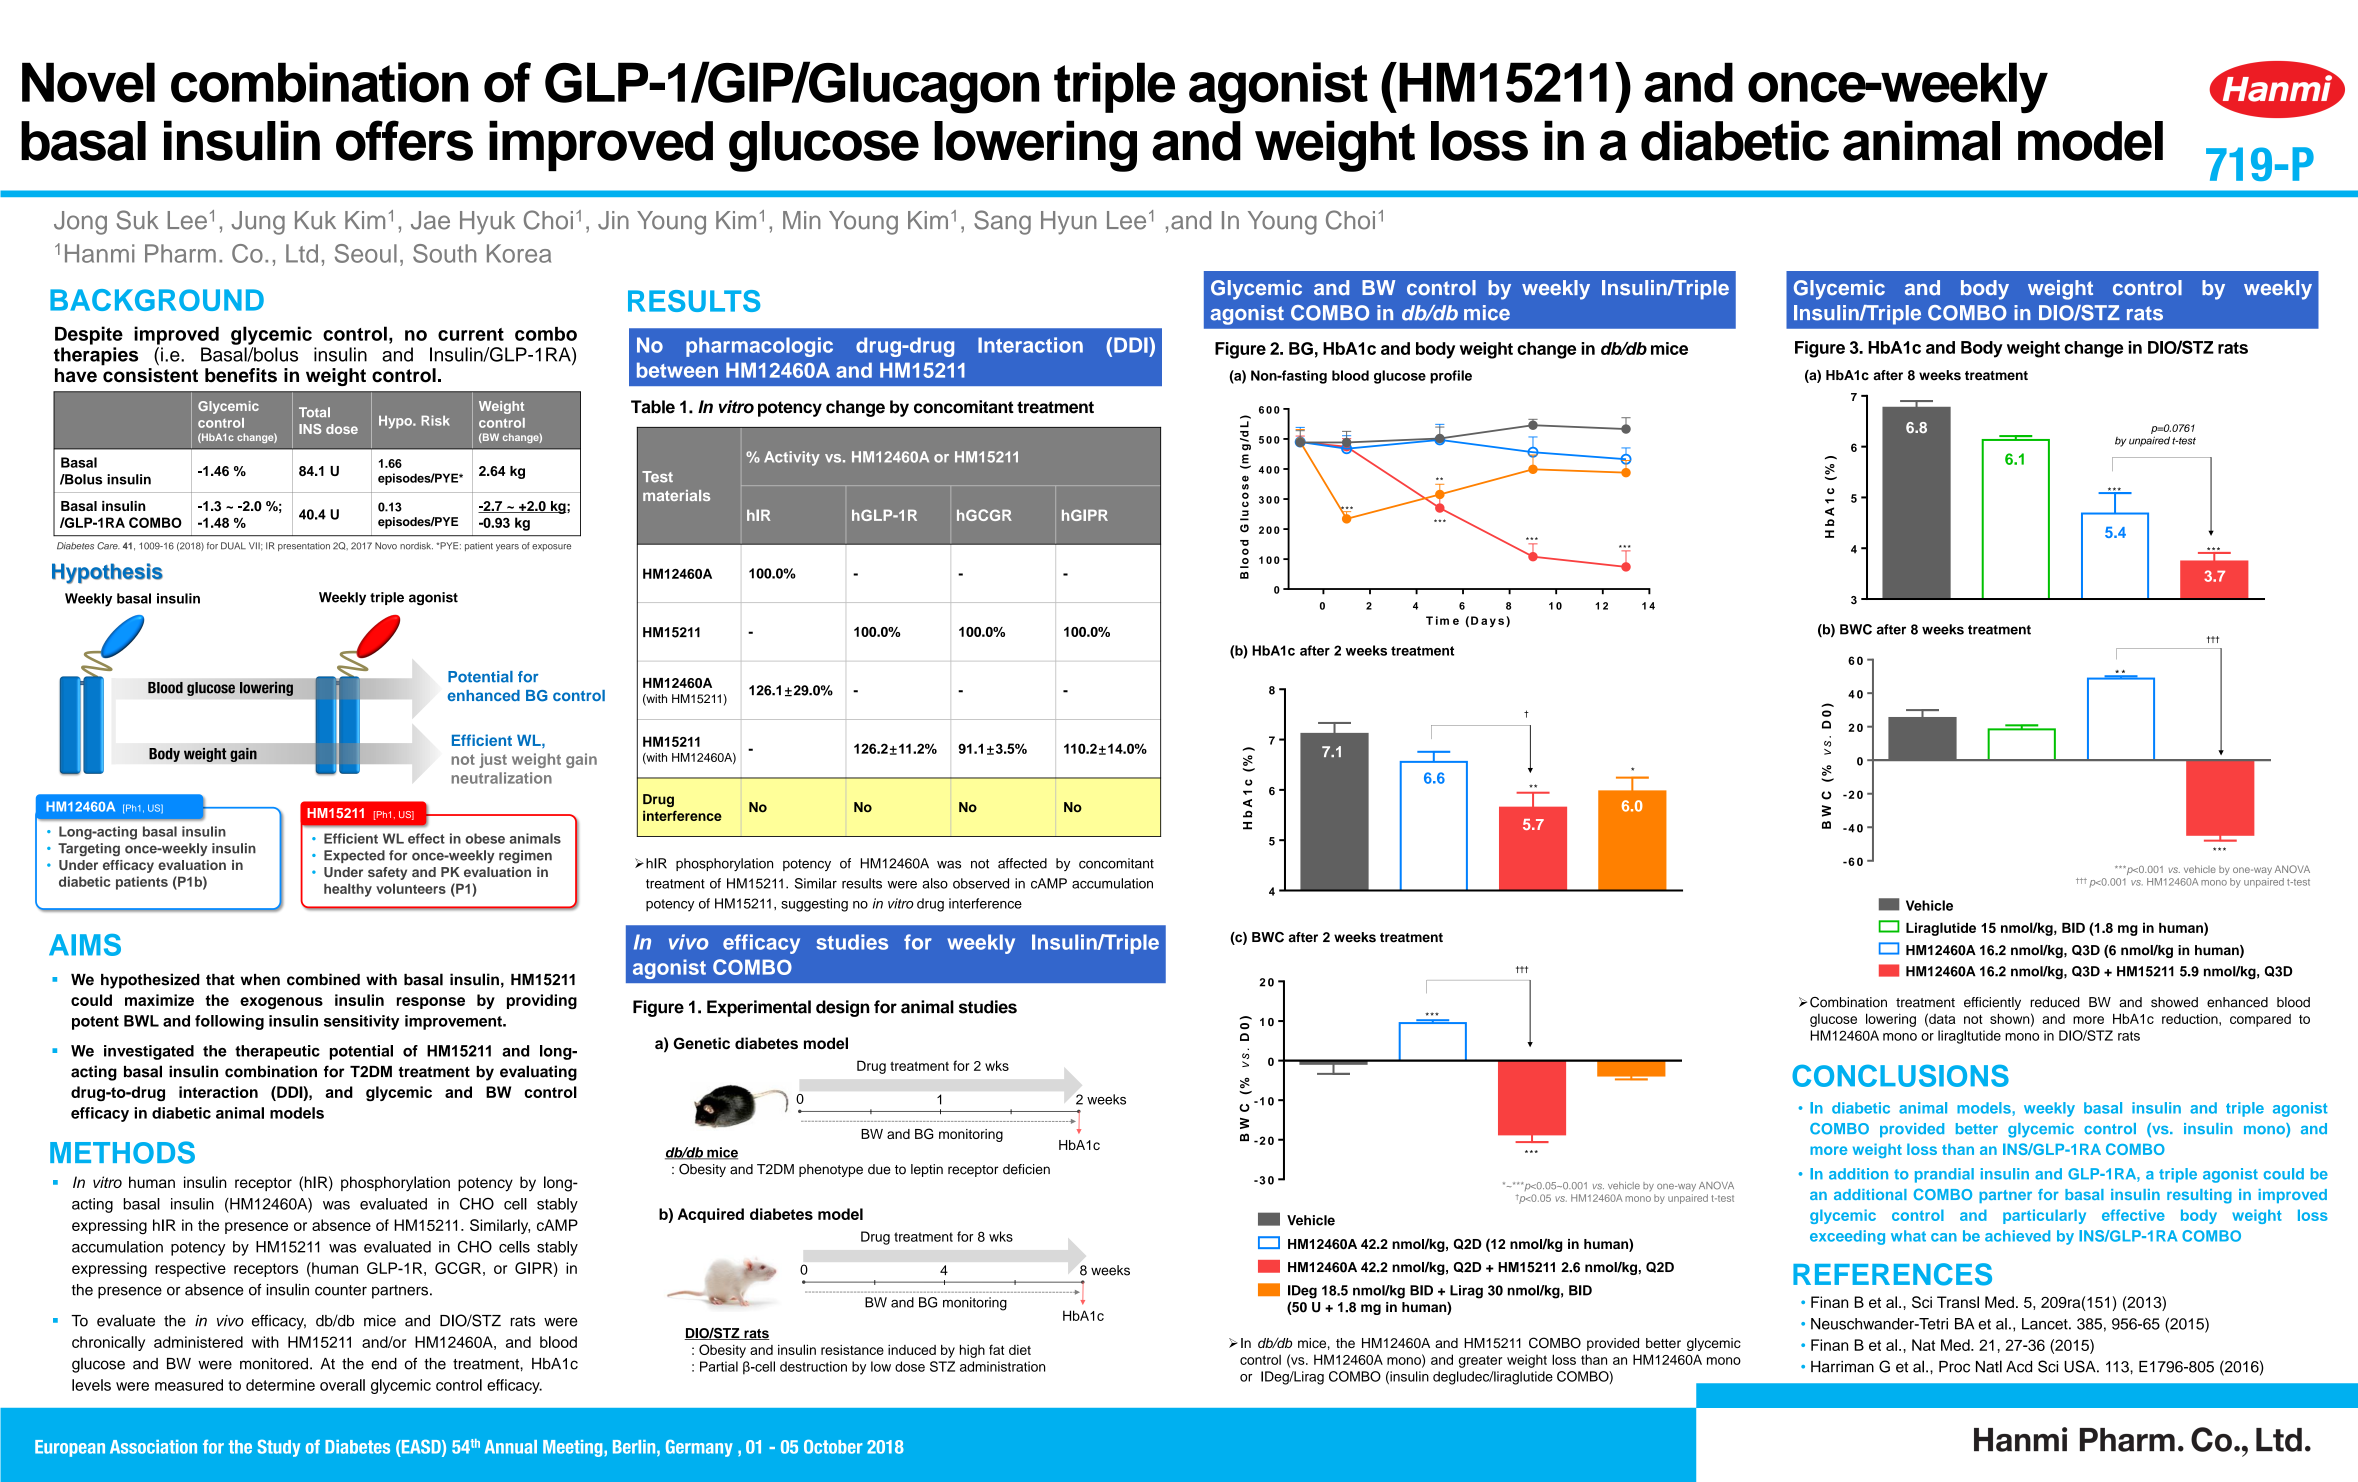 This page has width=2358, height=1482. What do you see at coordinates (1069, 223) in the page?
I see `Hyun` at bounding box center [1069, 223].
